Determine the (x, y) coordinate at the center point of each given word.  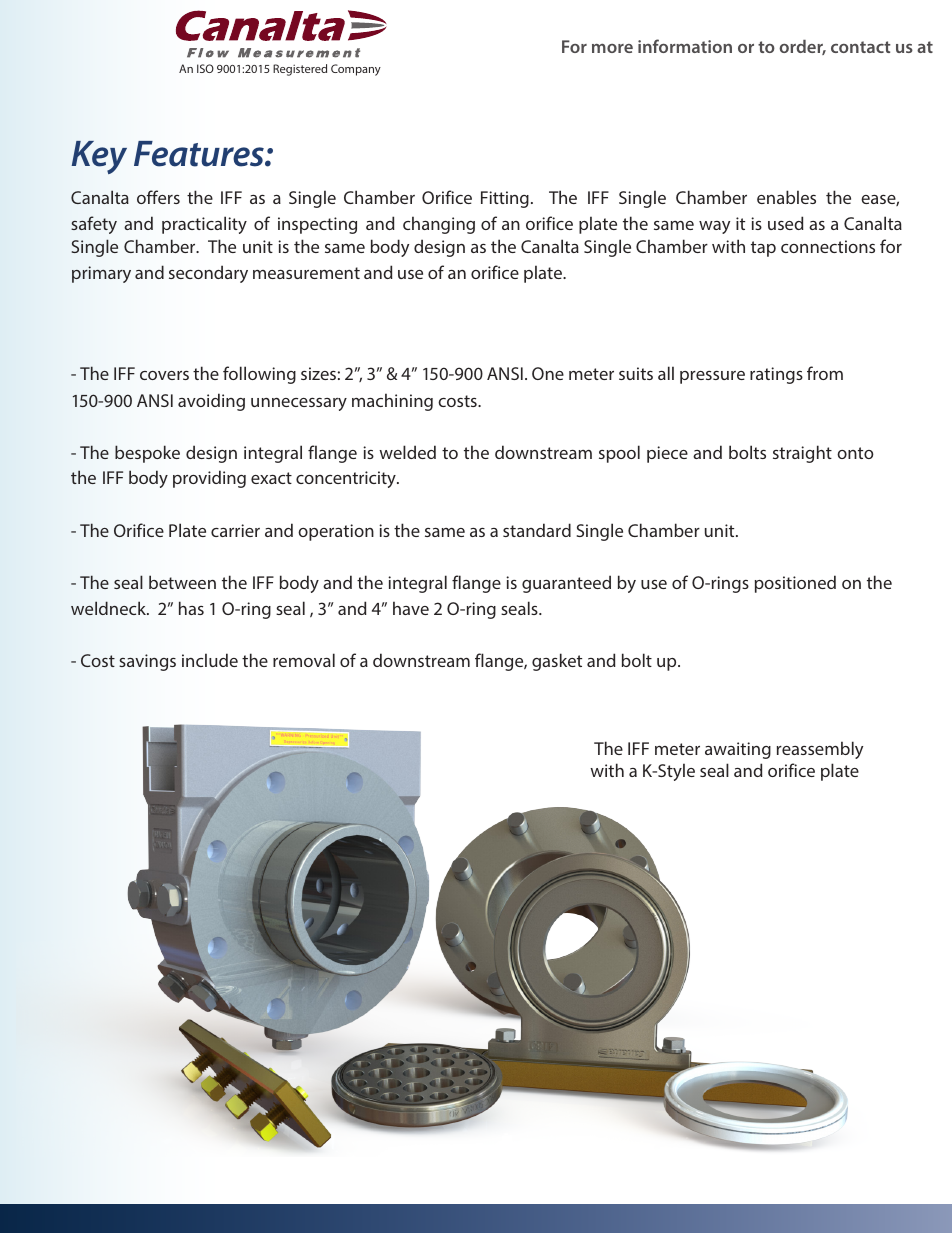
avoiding (211, 402)
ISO (205, 68)
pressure (712, 377)
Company (356, 70)
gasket (557, 662)
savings (147, 662)
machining (392, 402)
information (685, 46)
